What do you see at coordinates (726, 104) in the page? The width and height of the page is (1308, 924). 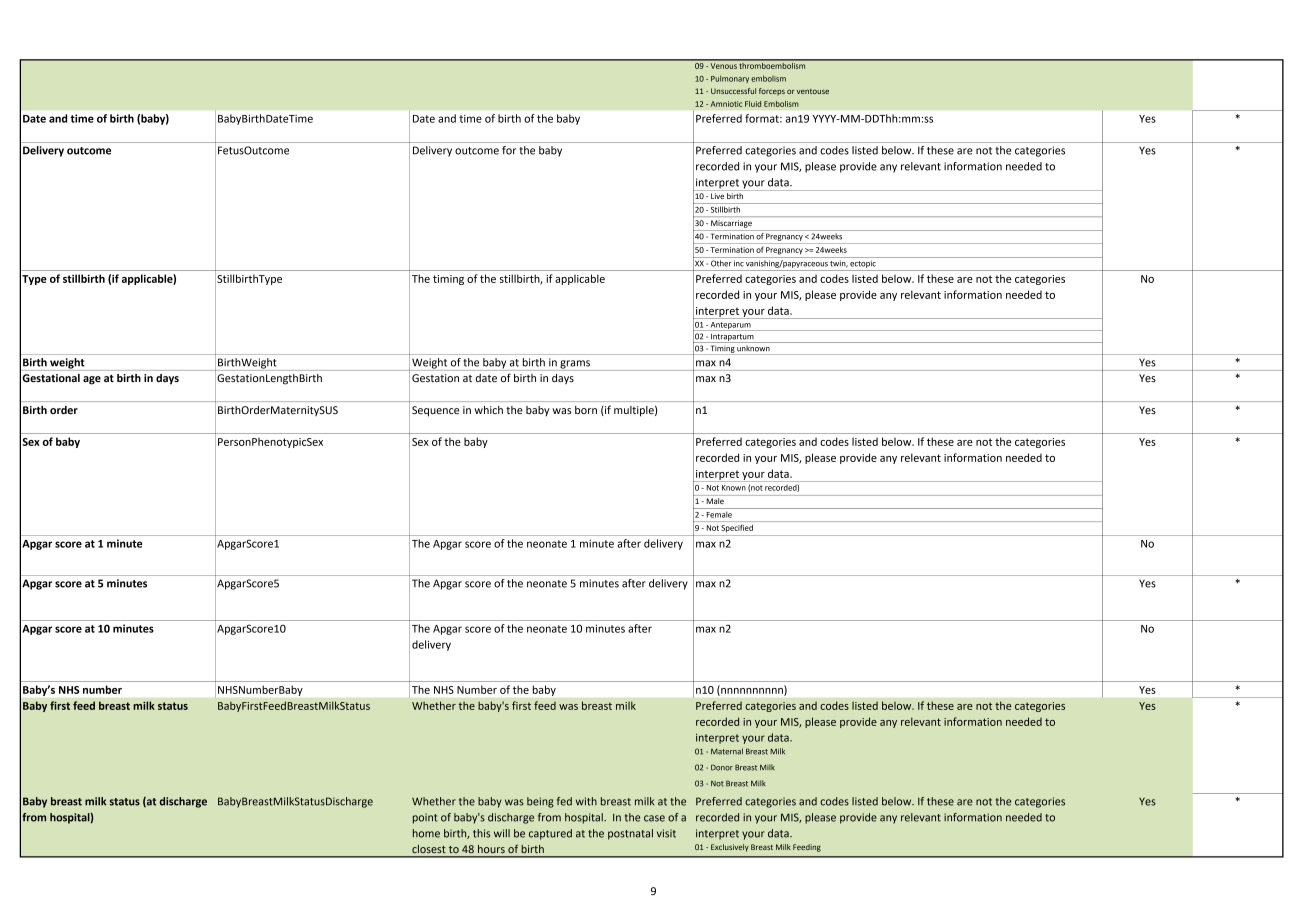 I see `Amniotic` at bounding box center [726, 104].
